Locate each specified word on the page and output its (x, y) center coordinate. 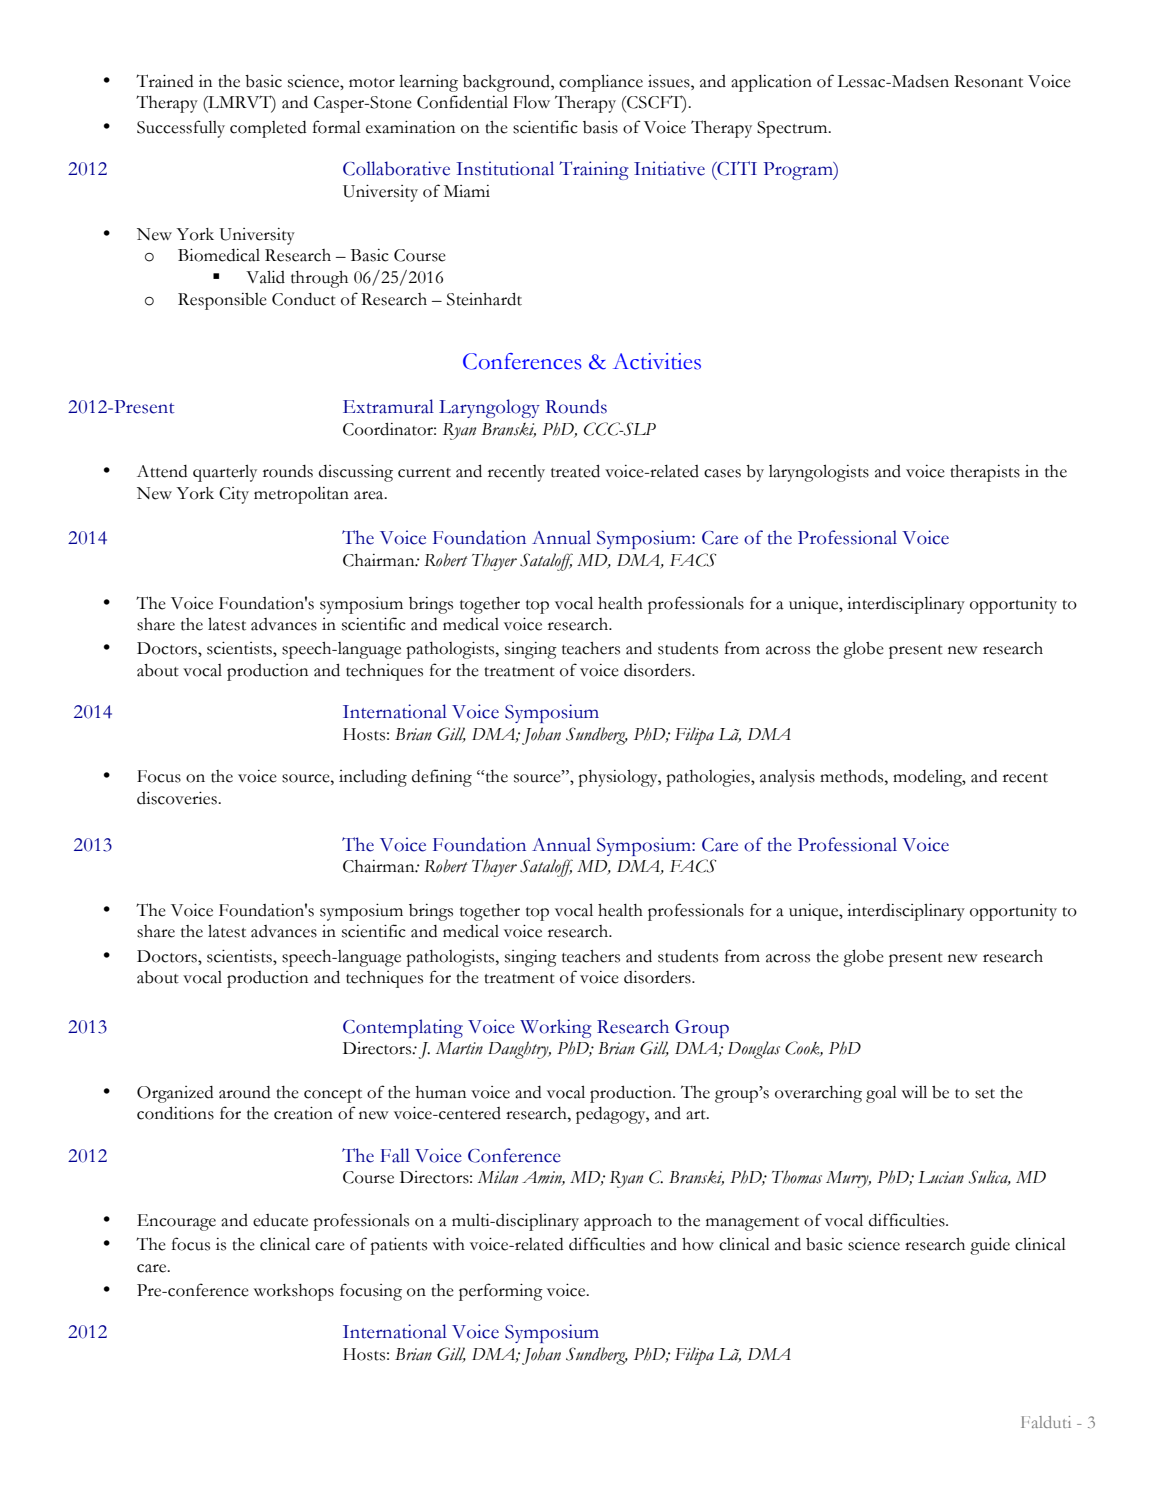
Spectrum (793, 129)
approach (618, 1222)
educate (280, 1220)
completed (268, 129)
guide (990, 1246)
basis (600, 127)
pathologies (709, 778)
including (373, 778)
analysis (787, 778)
